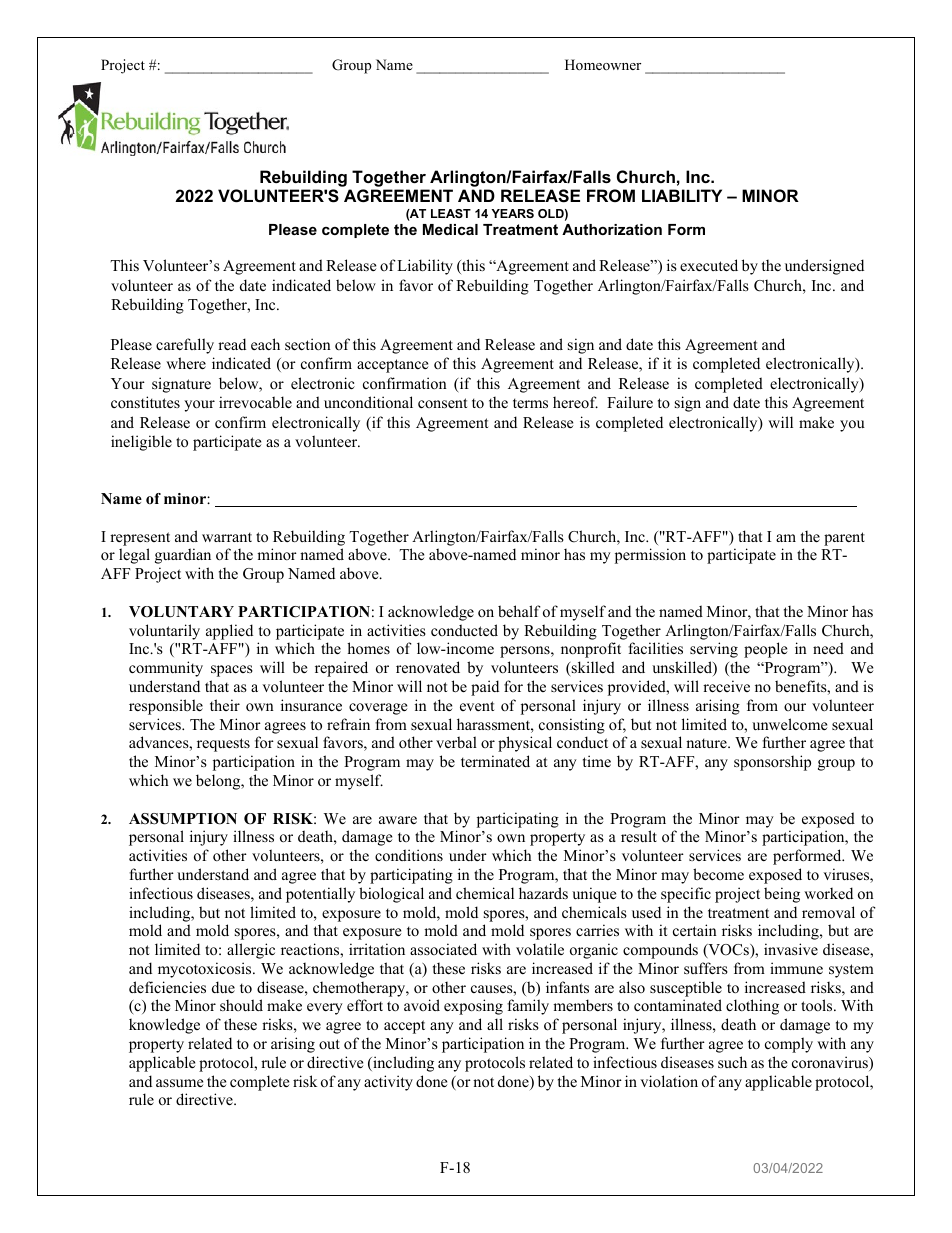  Describe the element at coordinates (183, 819) in the screenshot. I see `ASSUMPTION` at that location.
